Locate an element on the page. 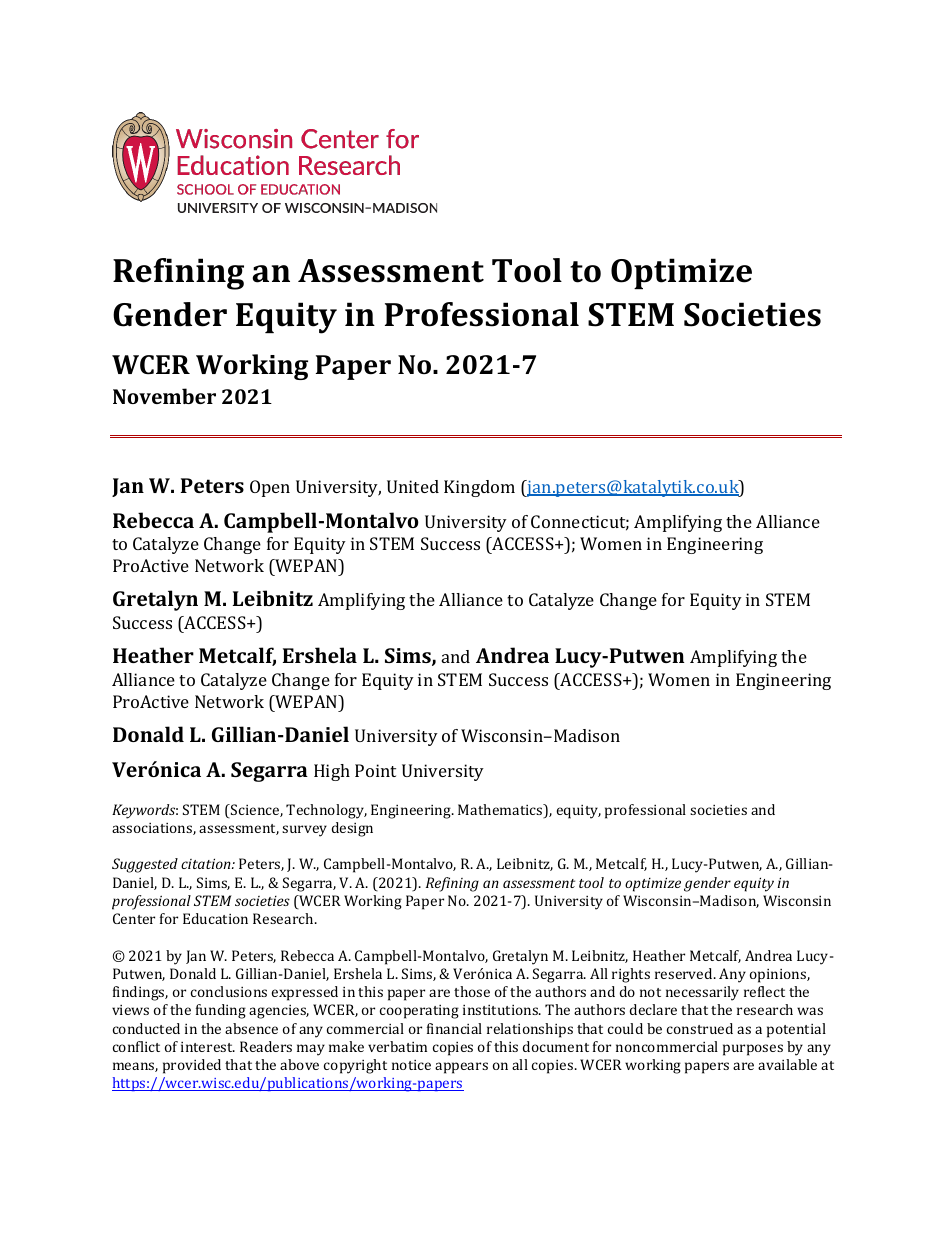  November is located at coordinates (164, 396).
